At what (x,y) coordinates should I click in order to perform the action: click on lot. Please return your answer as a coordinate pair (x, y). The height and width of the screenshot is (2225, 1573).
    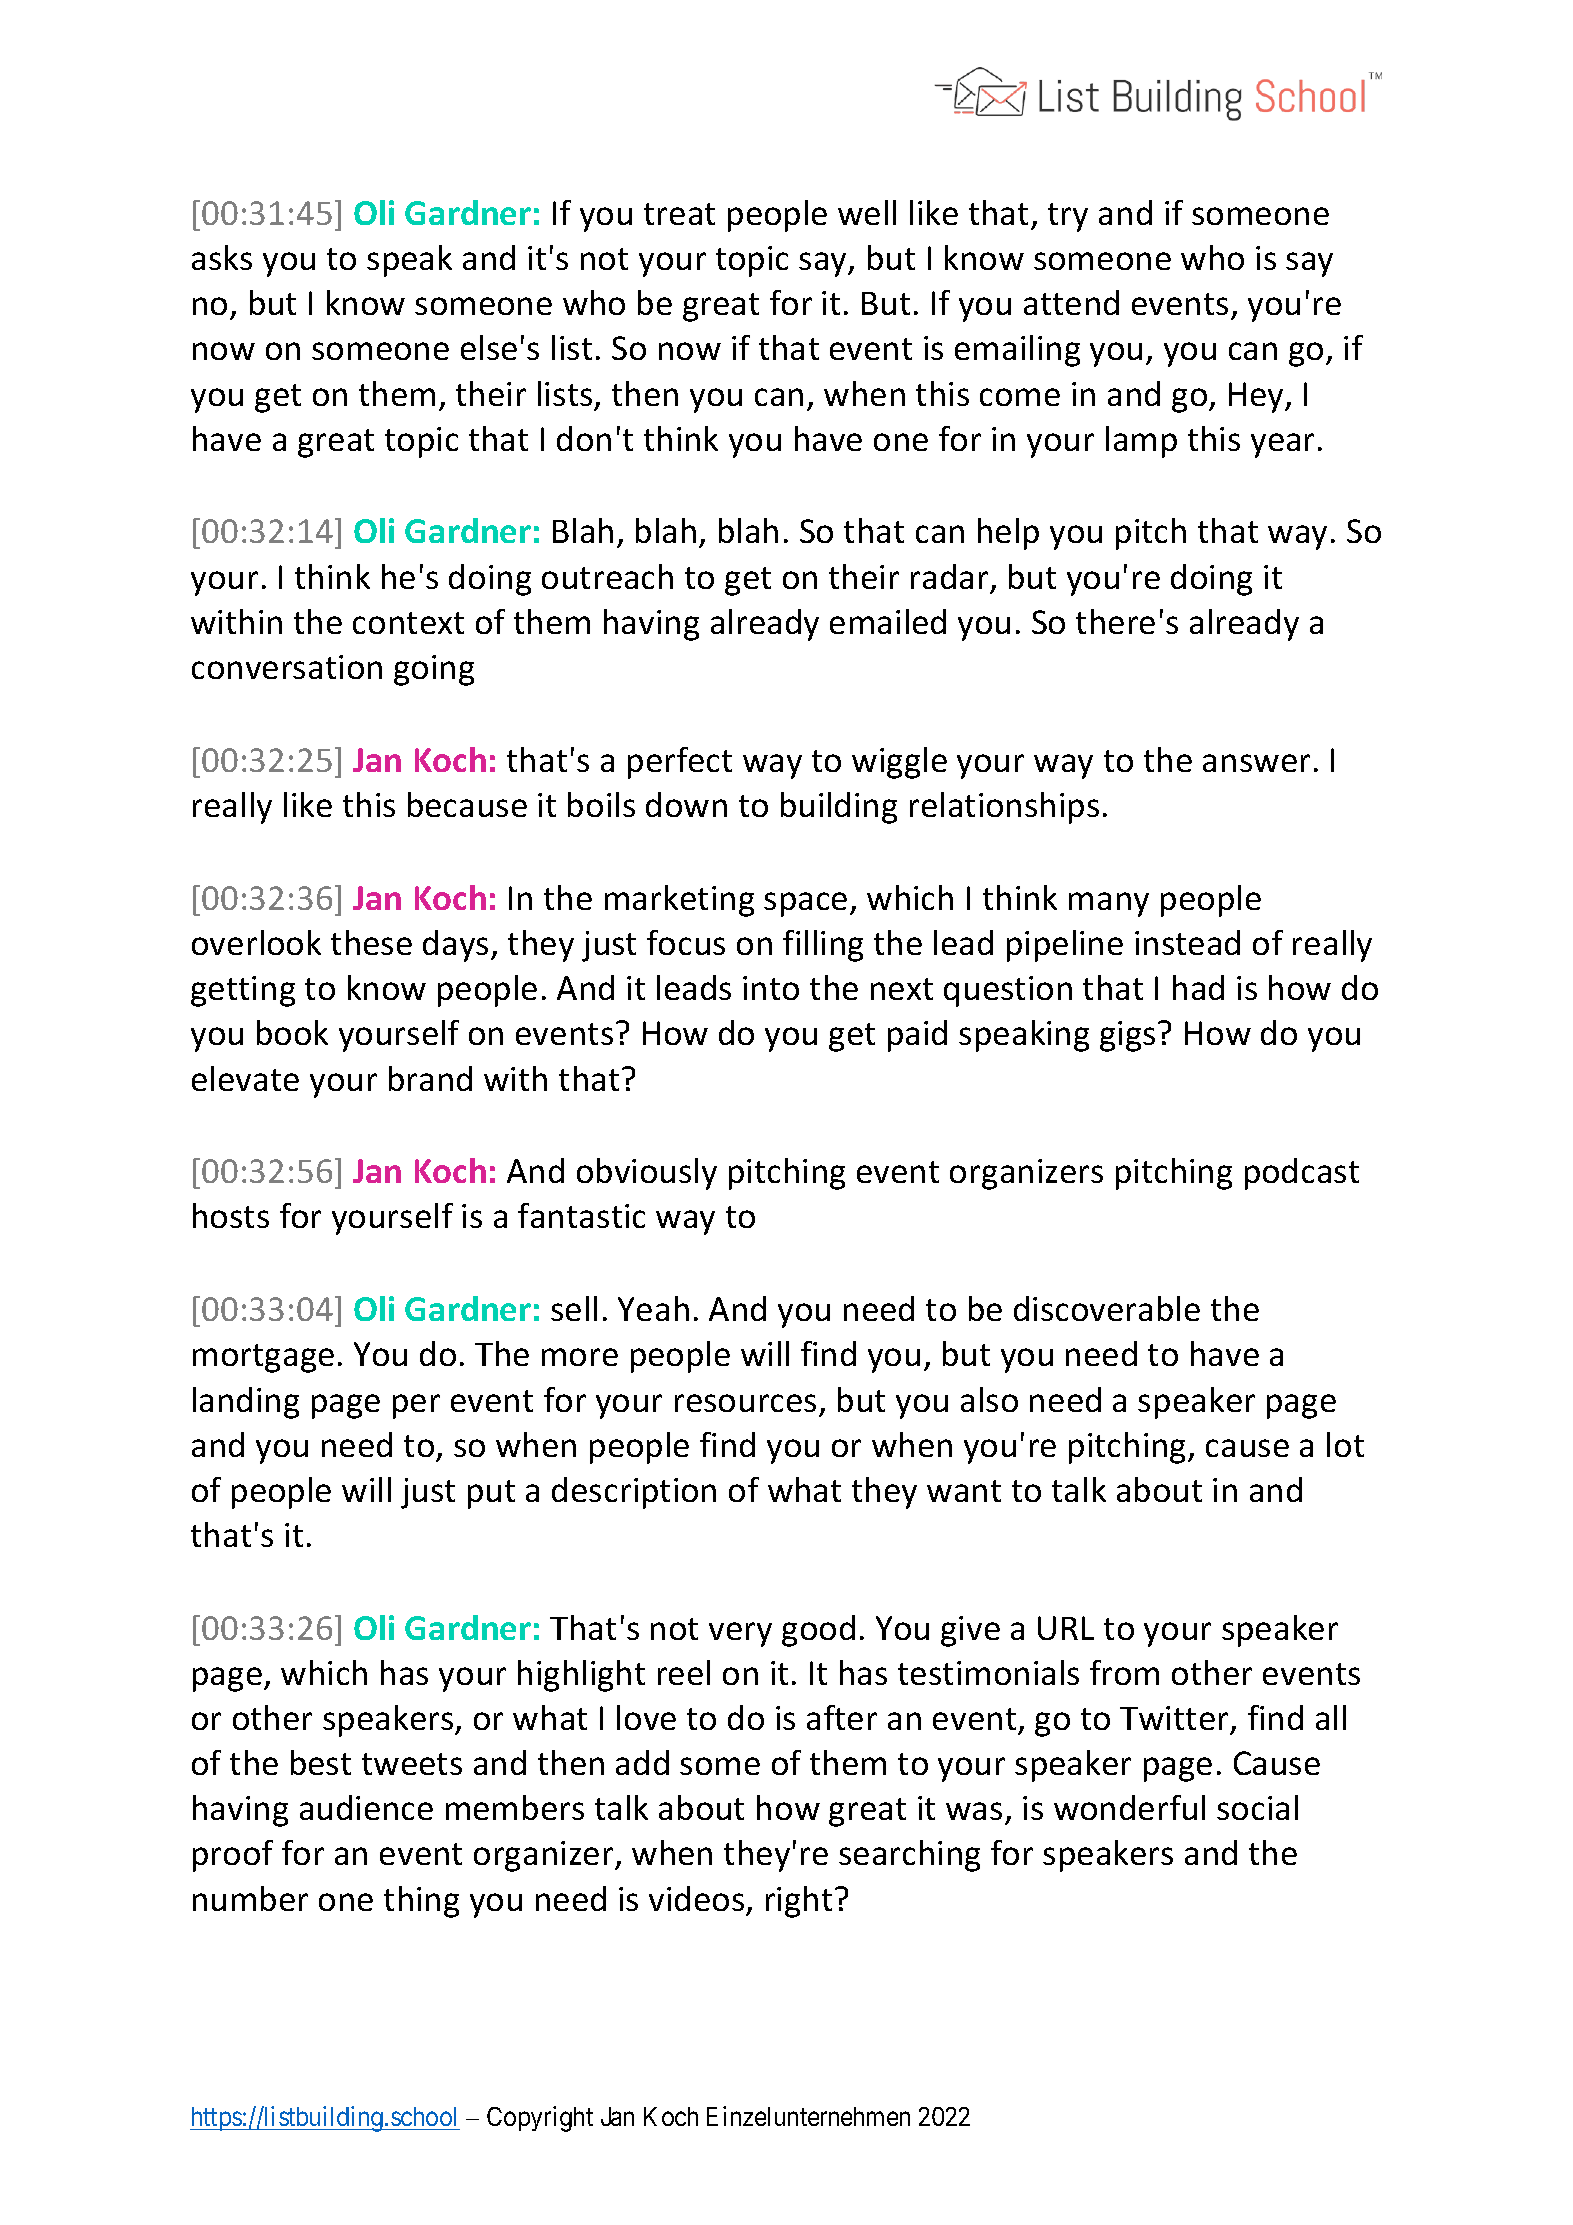
    Looking at the image, I should click on (1345, 1444).
